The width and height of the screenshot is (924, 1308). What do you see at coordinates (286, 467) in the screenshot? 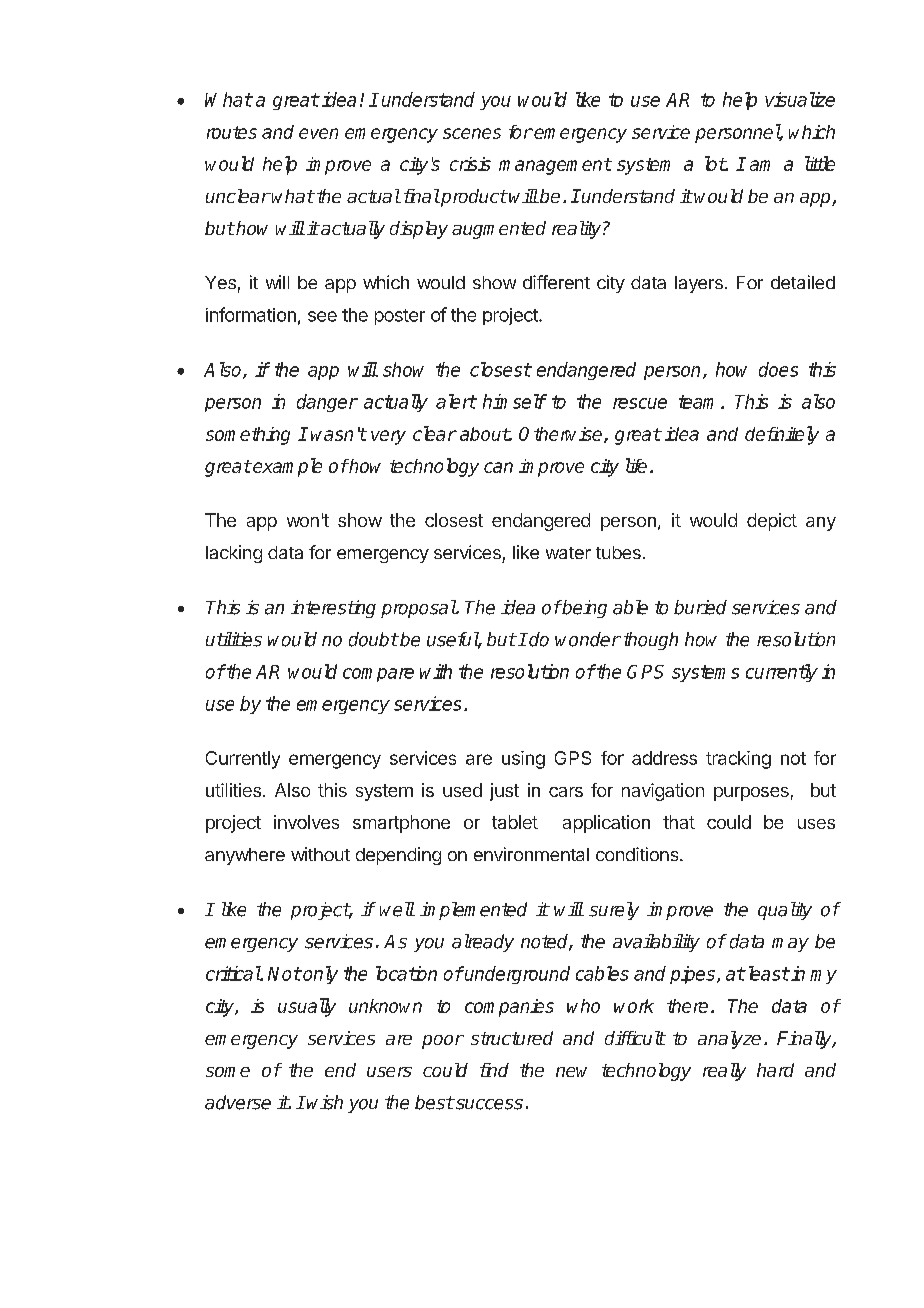
I see `example` at bounding box center [286, 467].
